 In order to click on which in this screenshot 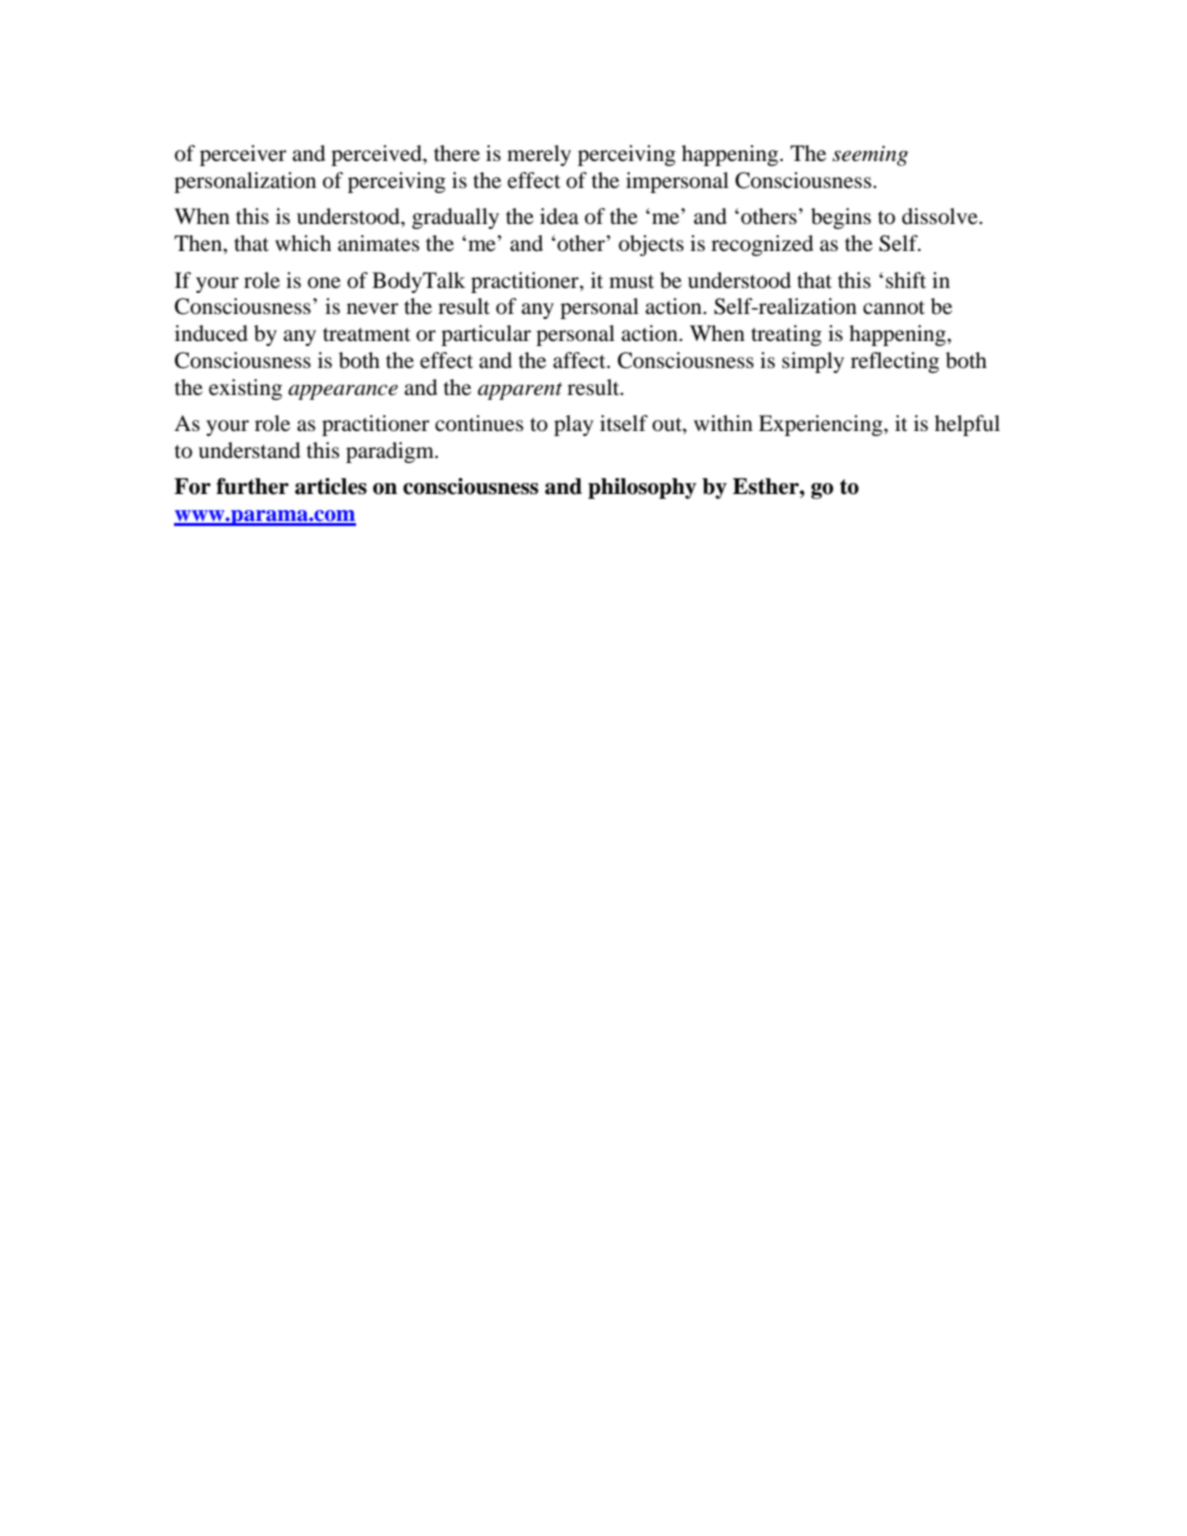, I will do `click(303, 243)`.
